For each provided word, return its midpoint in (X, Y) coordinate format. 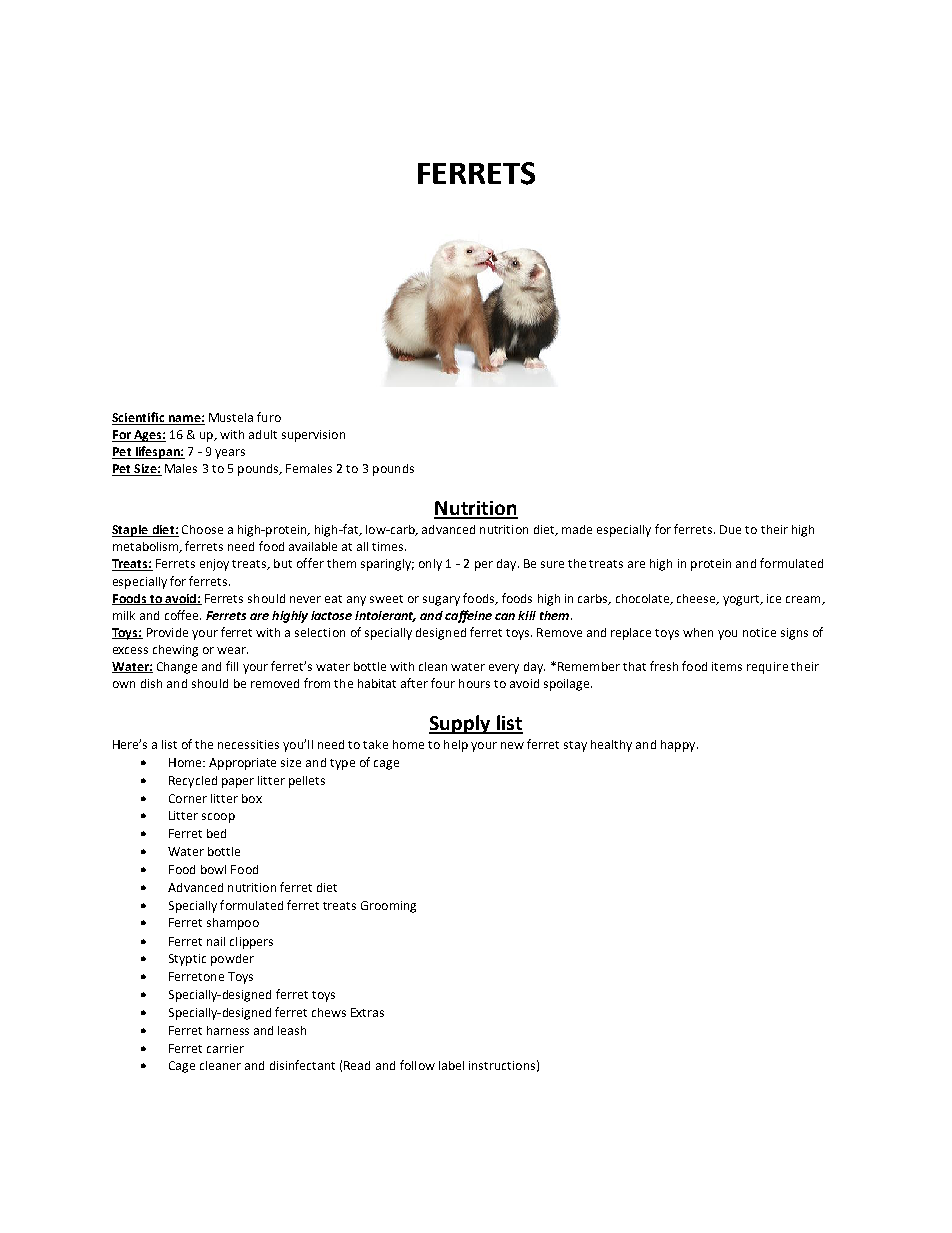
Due (730, 529)
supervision (313, 436)
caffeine (468, 616)
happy (679, 746)
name (184, 420)
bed (216, 833)
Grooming (388, 907)
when (698, 632)
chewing (175, 651)
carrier (225, 1048)
